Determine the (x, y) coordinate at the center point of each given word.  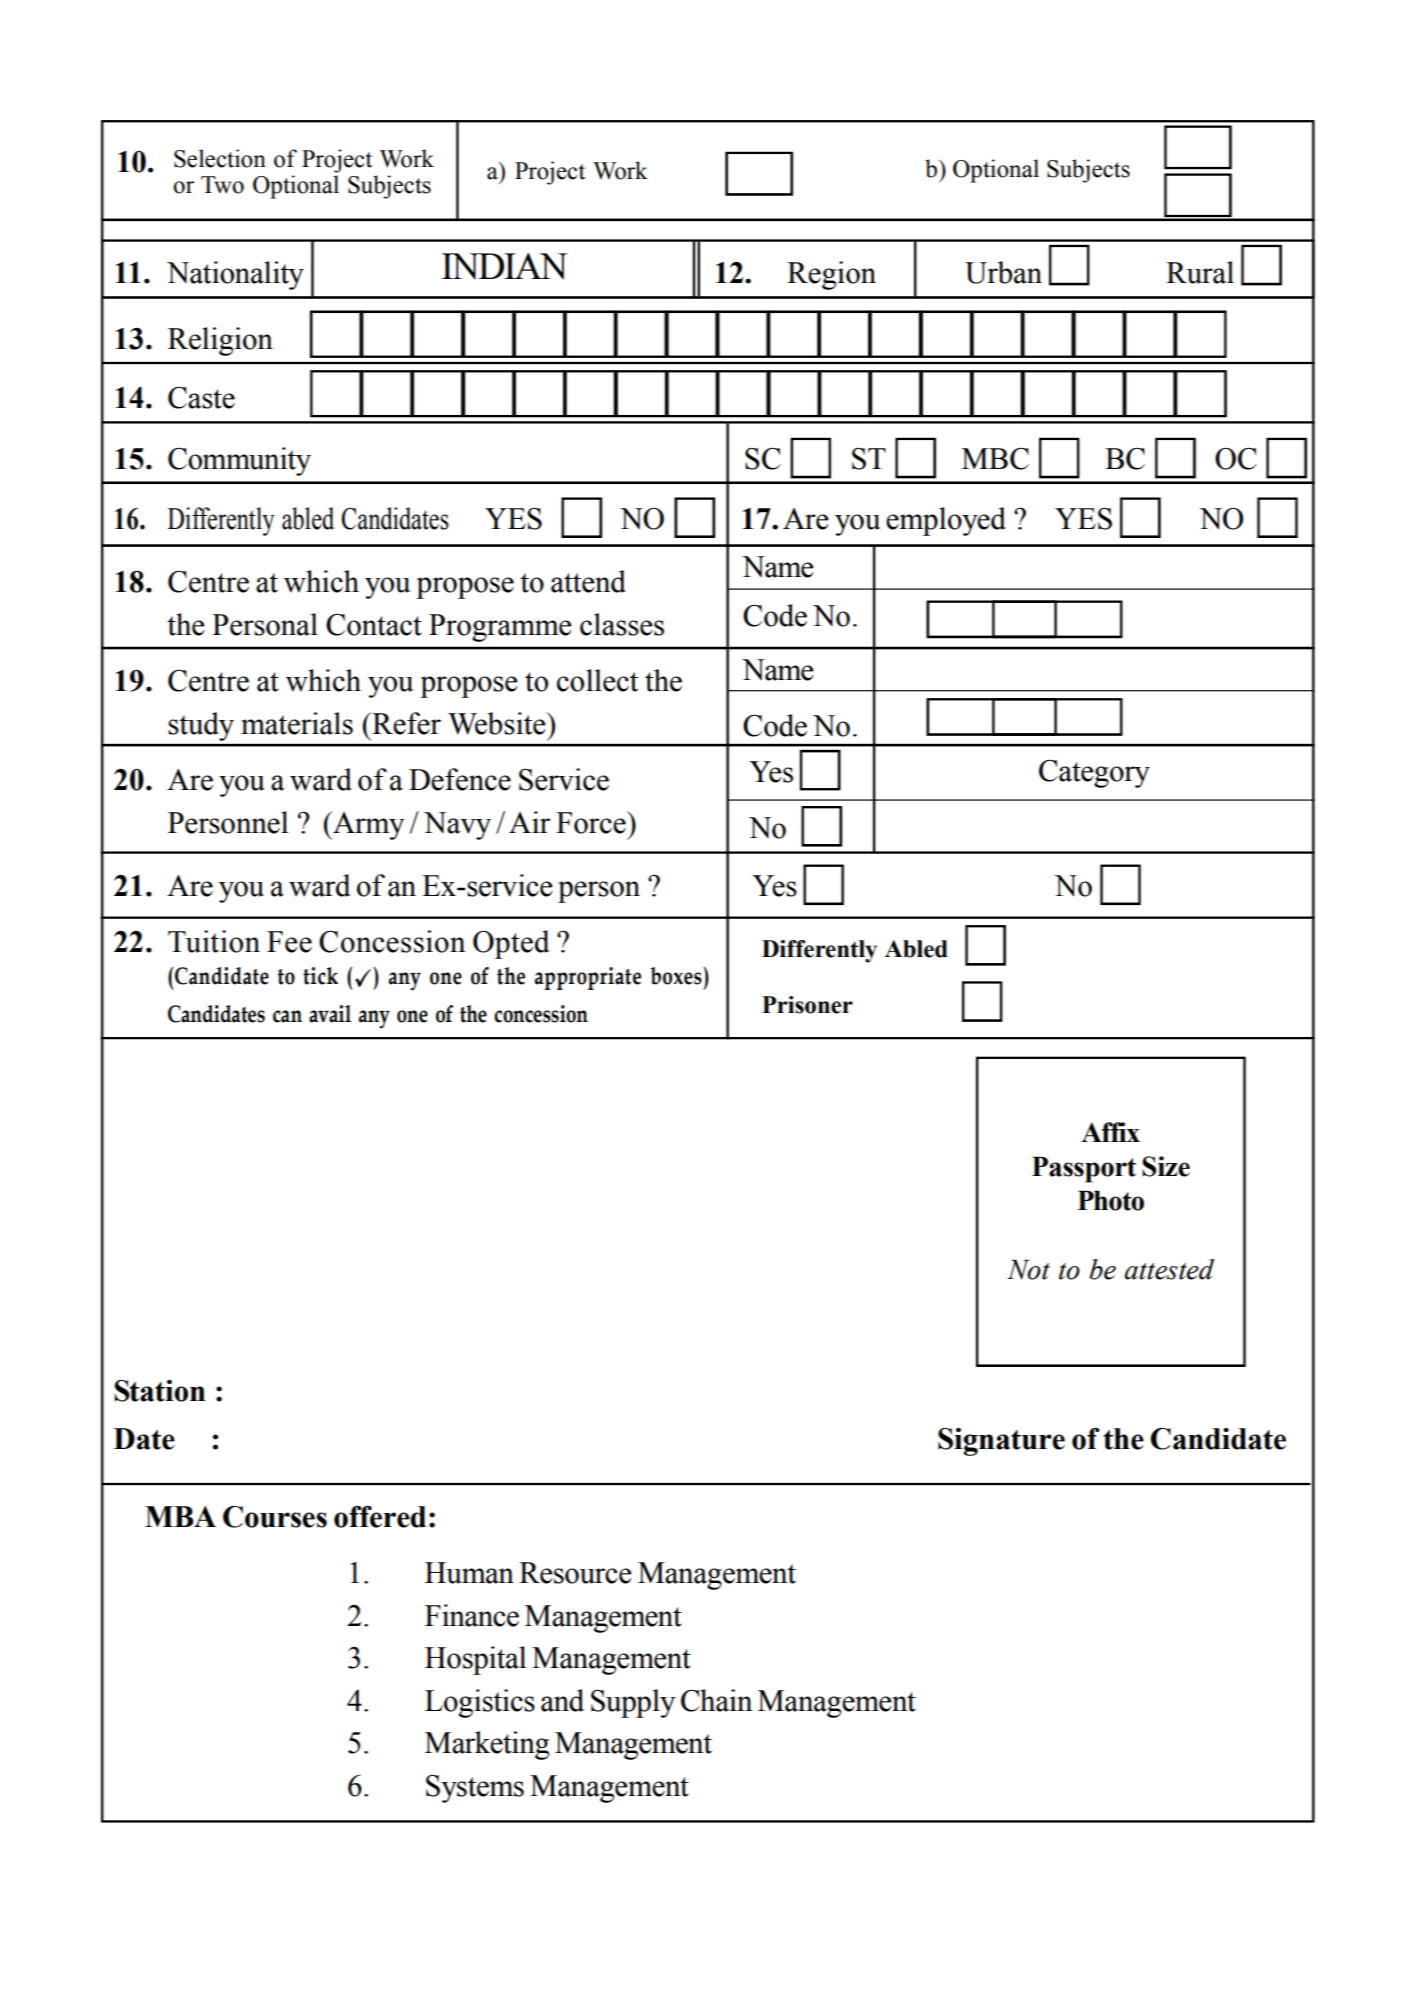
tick (320, 976)
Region (831, 275)
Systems (475, 1789)
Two (222, 185)
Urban (1003, 272)
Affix (1110, 1132)
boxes (677, 976)
